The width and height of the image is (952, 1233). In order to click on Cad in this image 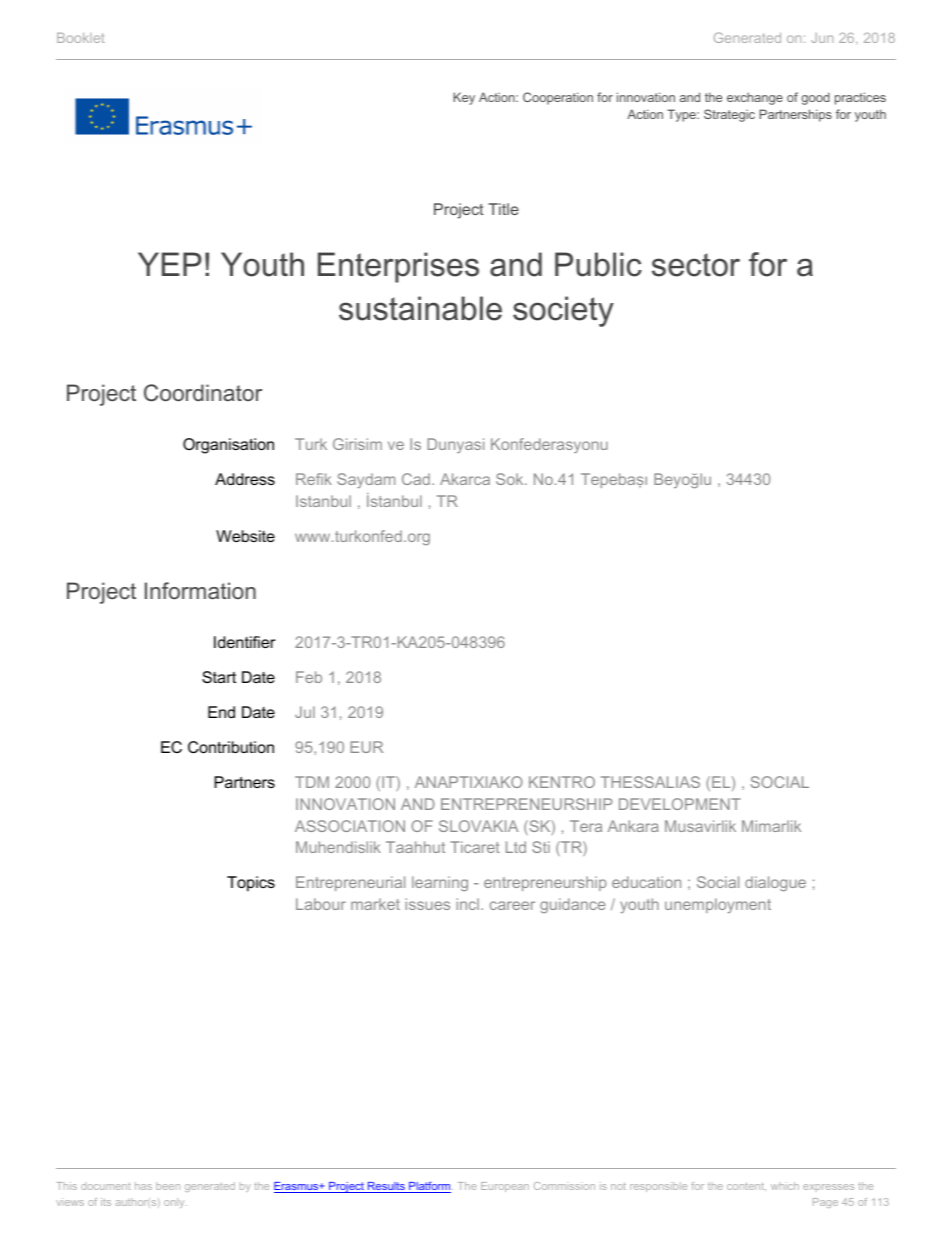, I will do `click(416, 479)`.
